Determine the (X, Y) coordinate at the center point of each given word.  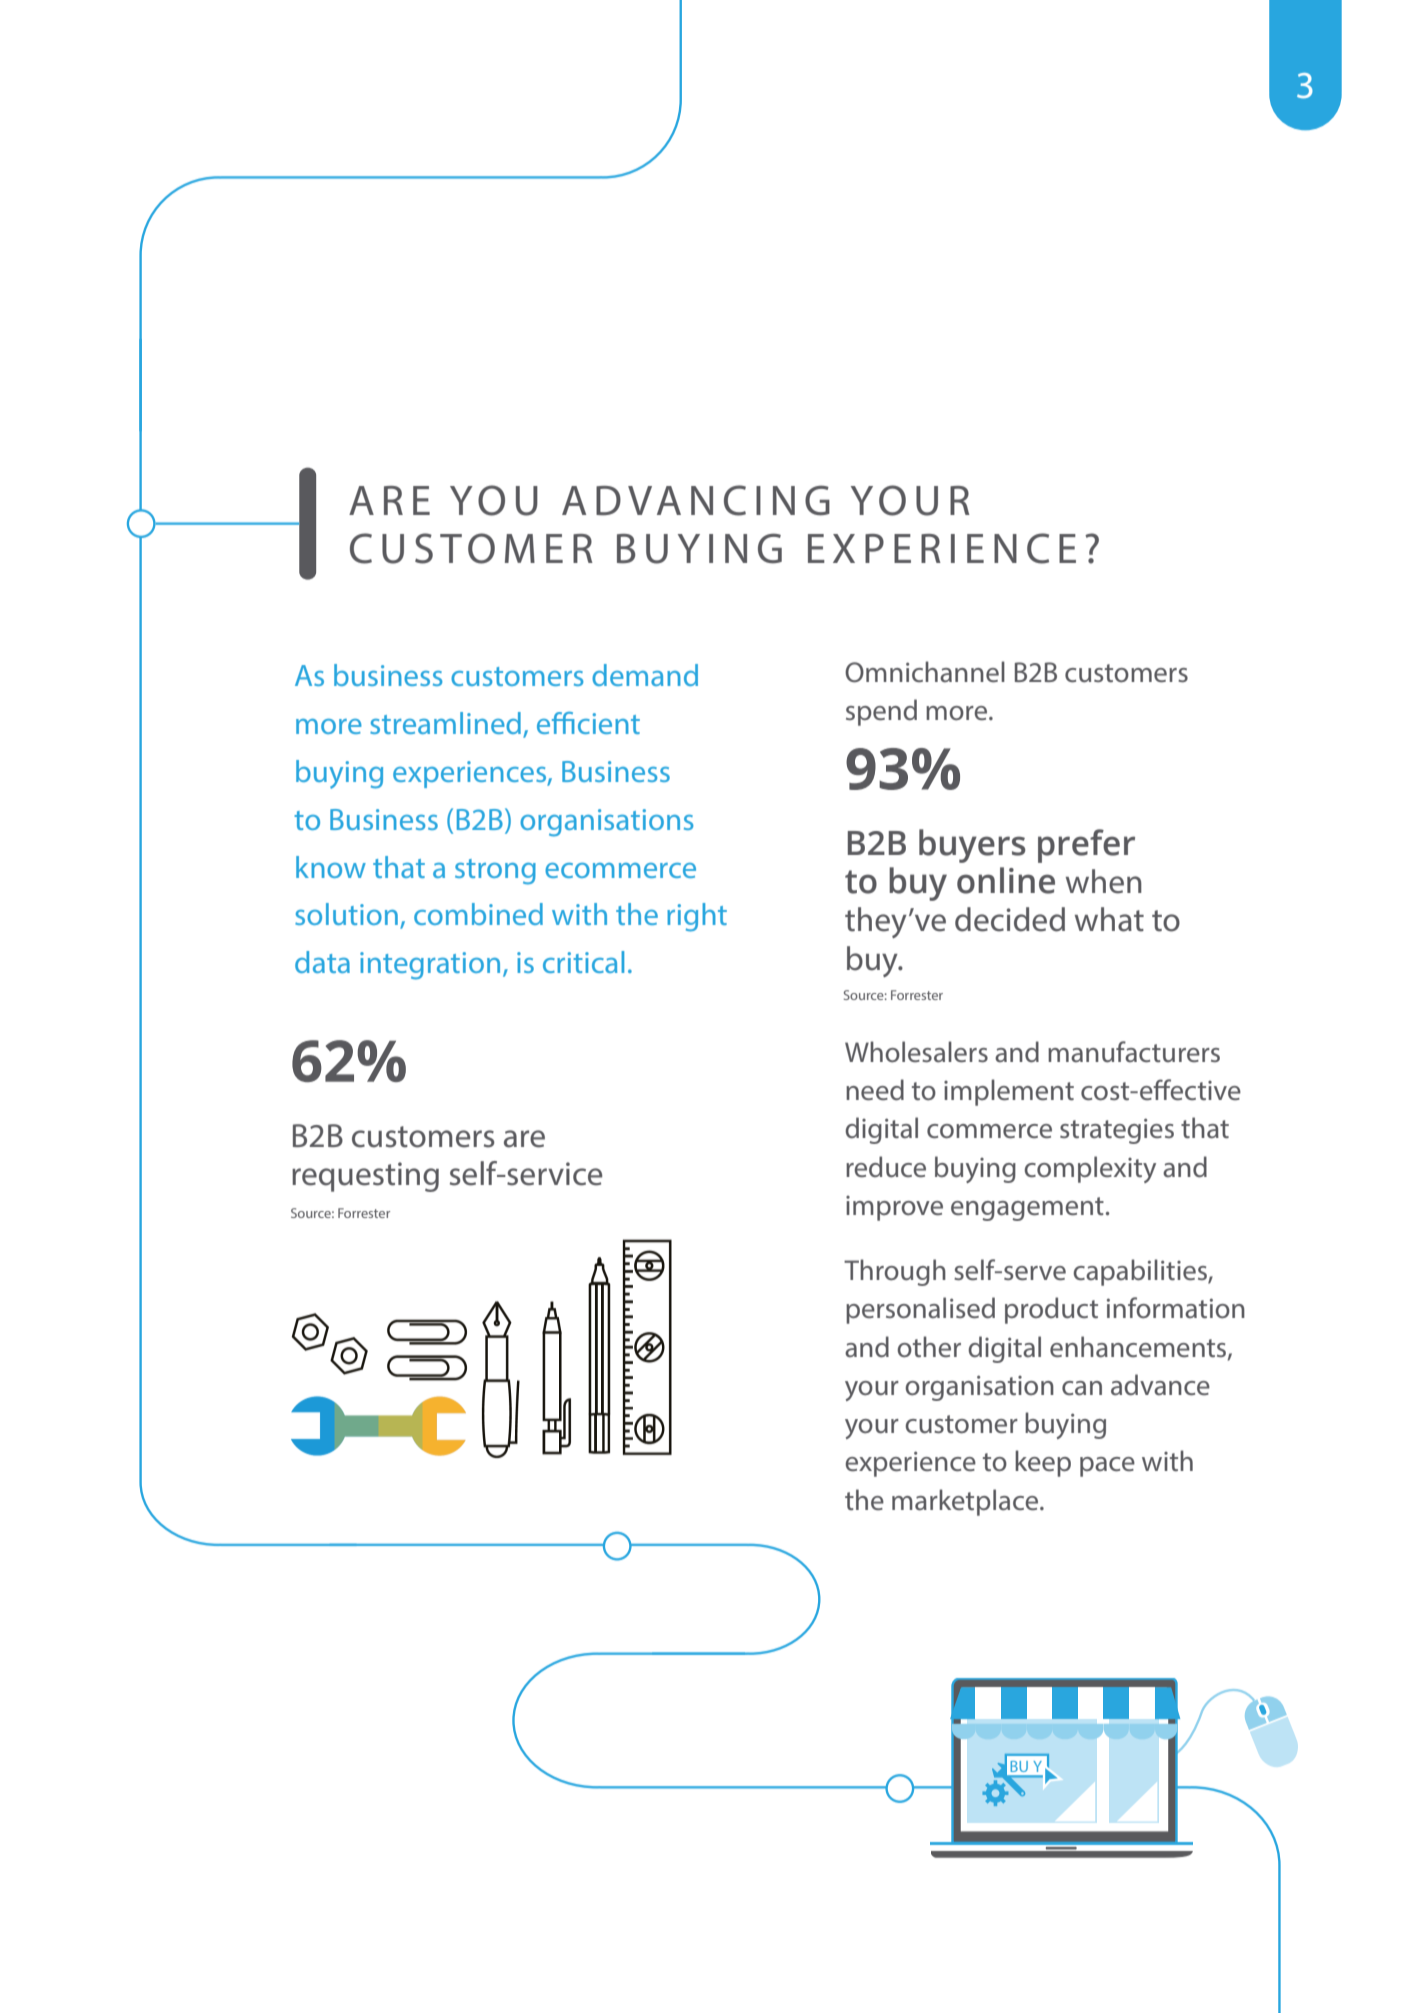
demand (645, 675)
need (875, 1090)
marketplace (966, 1502)
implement (1009, 1092)
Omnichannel (925, 672)
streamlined (445, 723)
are (524, 1139)
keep (1043, 1463)
